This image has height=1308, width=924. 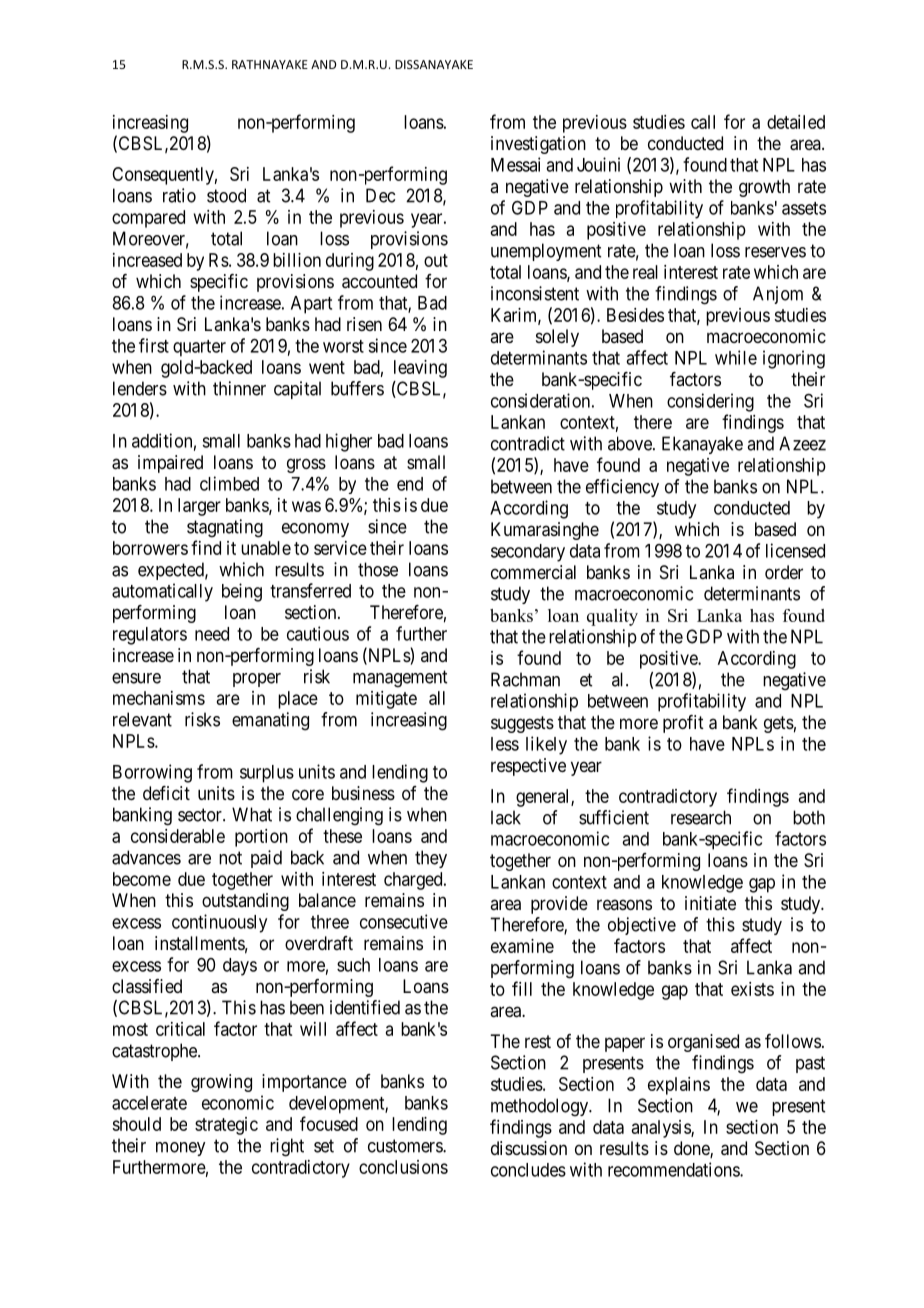 What do you see at coordinates (180, 1149) in the image?
I see `money` at bounding box center [180, 1149].
